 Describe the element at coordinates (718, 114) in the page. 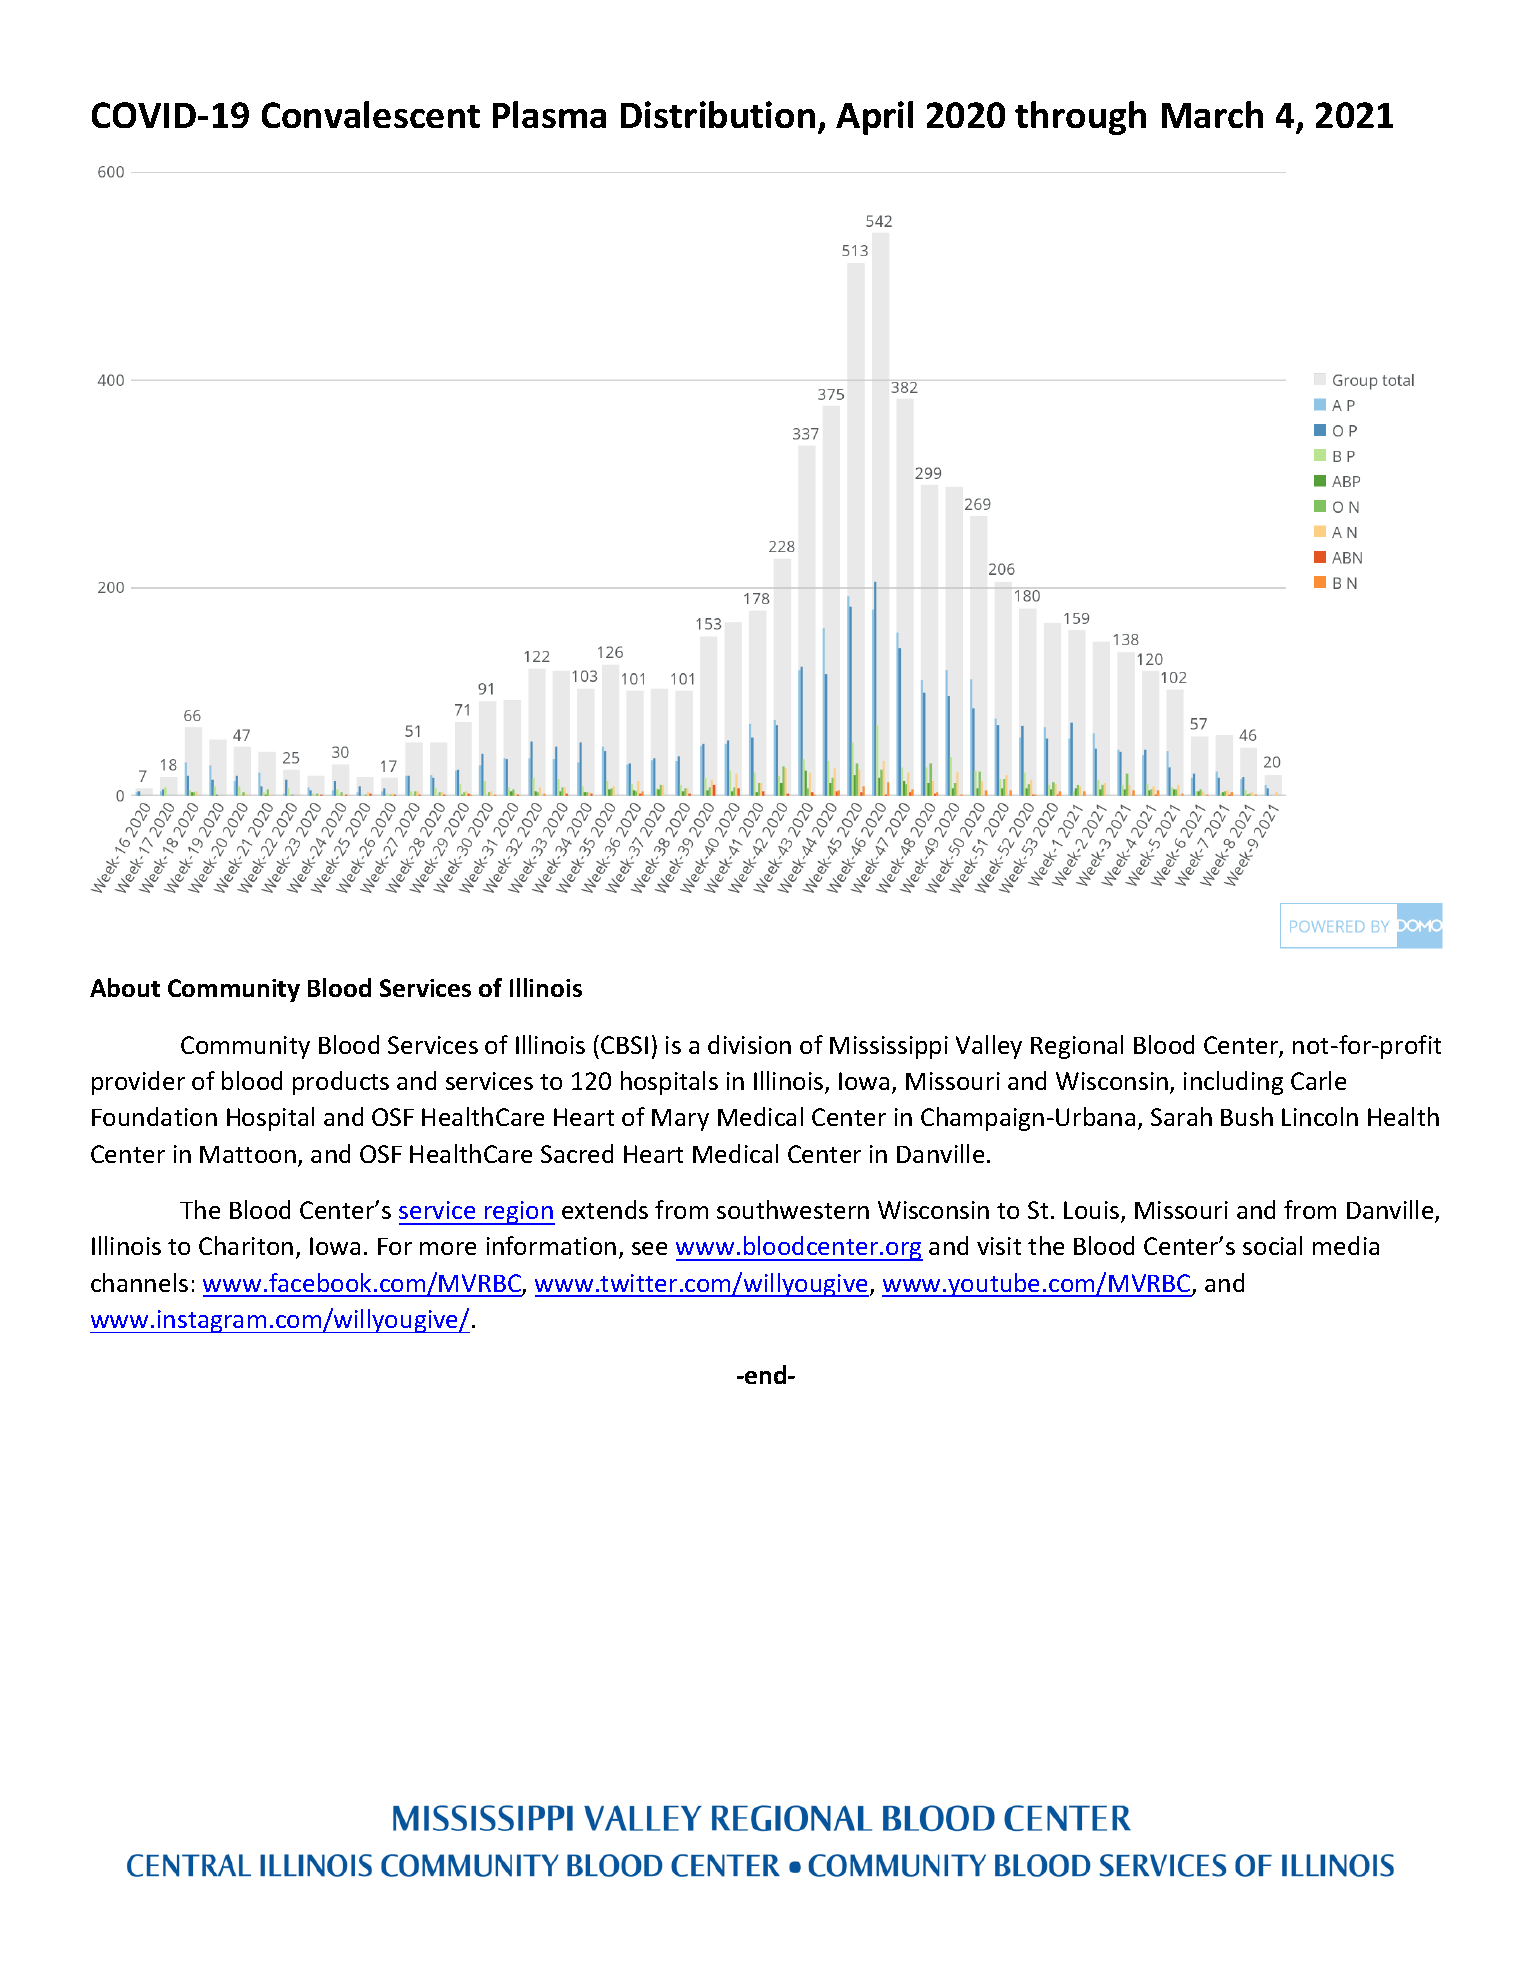

I see `Distribution` at that location.
